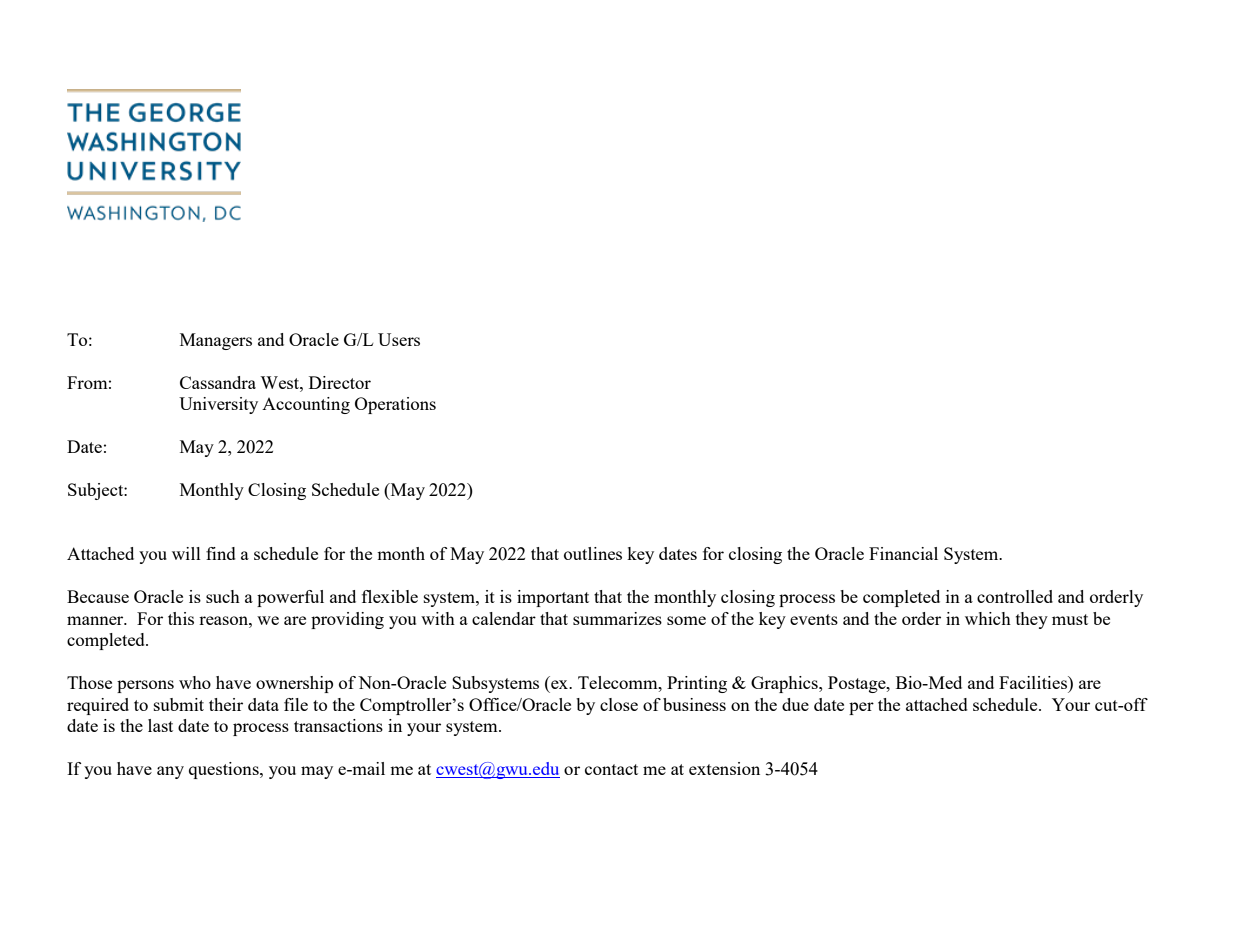 The image size is (1233, 952). Describe the element at coordinates (195, 682) in the screenshot. I see `who` at that location.
